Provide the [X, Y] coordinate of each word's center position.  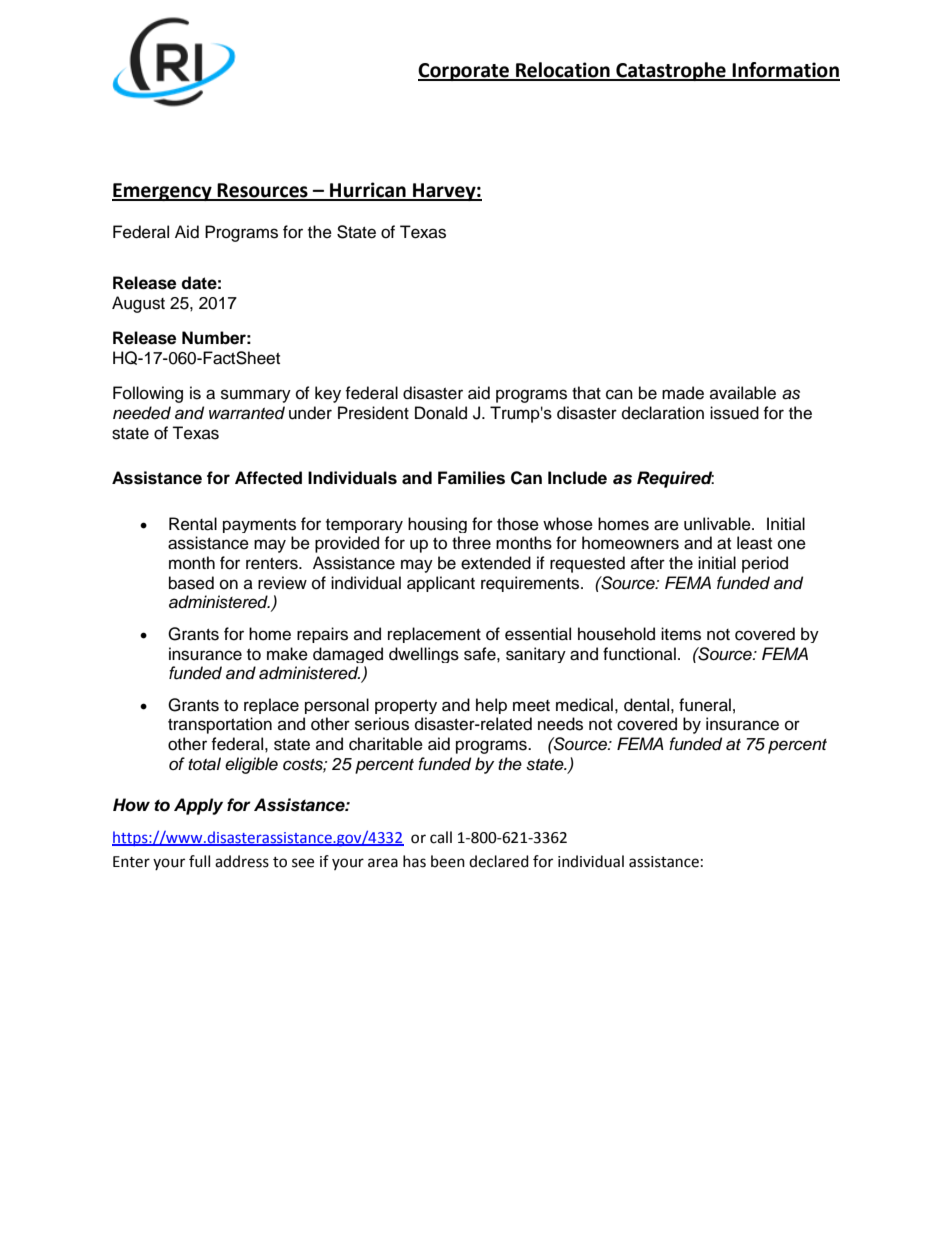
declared [499, 861]
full [199, 861]
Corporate [464, 72]
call [441, 837]
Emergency [163, 192]
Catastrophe [671, 71]
